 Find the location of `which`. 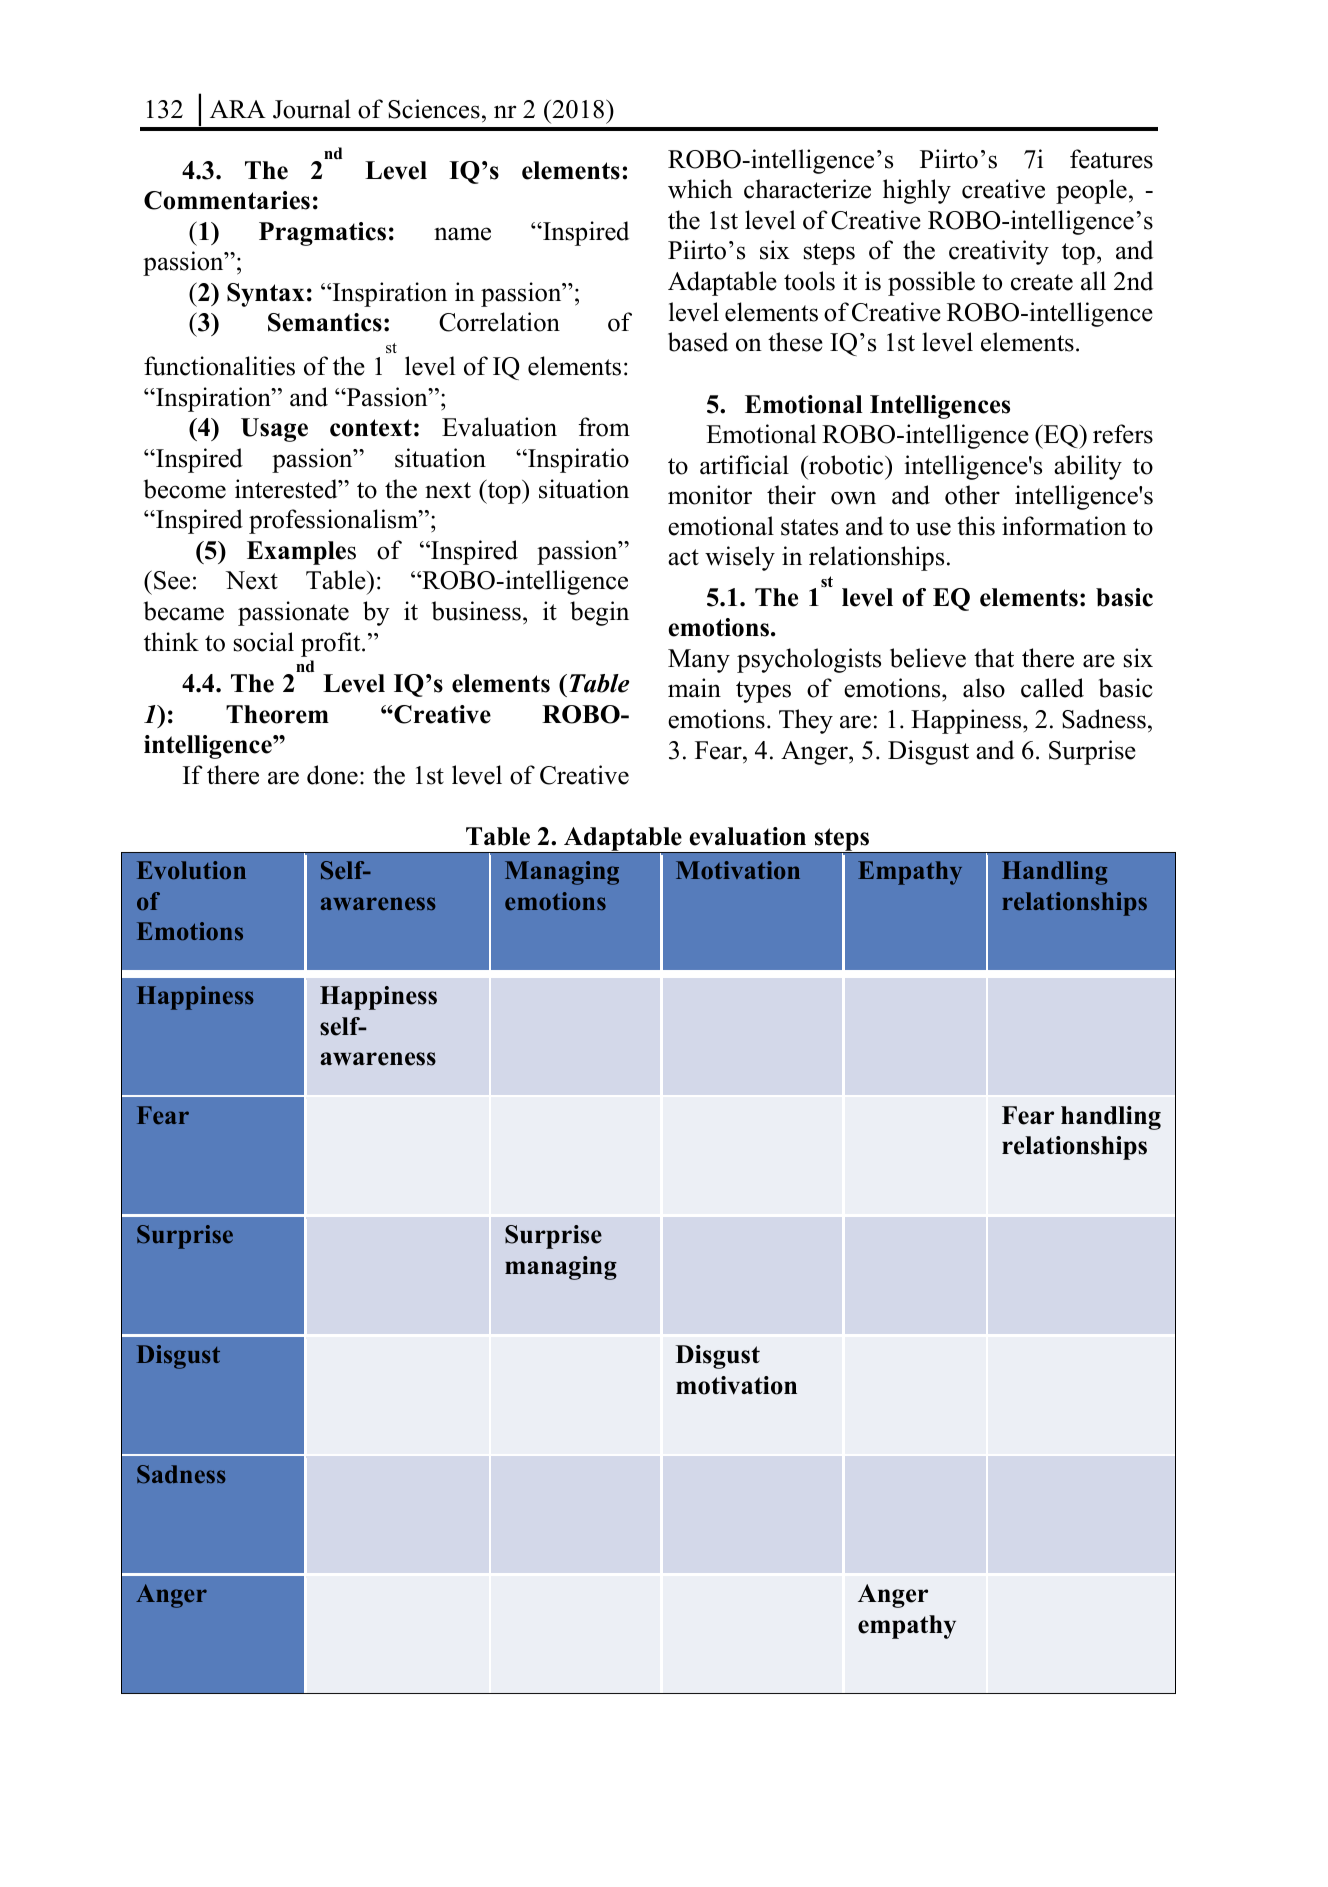

which is located at coordinates (700, 189).
